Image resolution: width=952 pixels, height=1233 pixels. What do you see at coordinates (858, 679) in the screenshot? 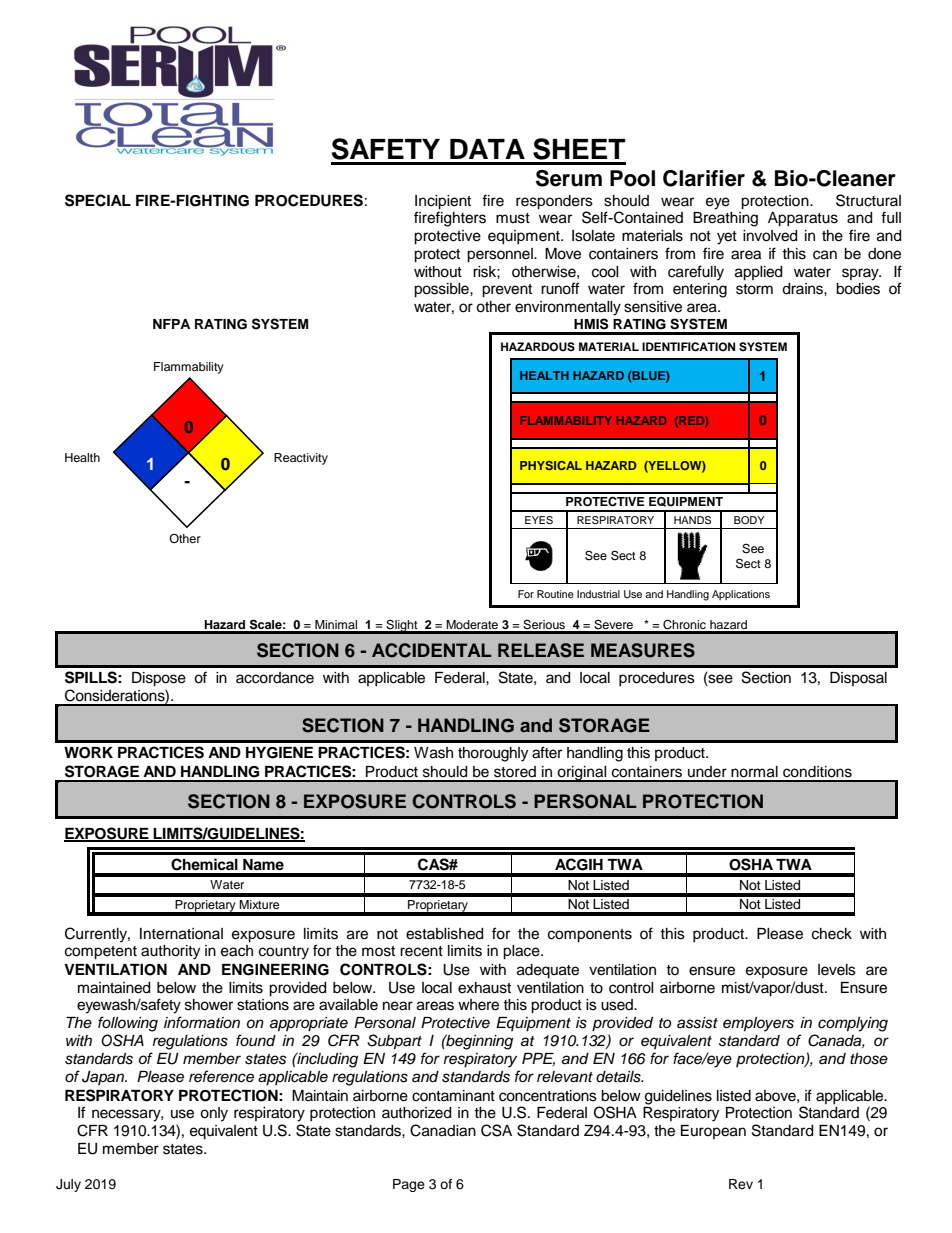
I see `Disposal` at bounding box center [858, 679].
